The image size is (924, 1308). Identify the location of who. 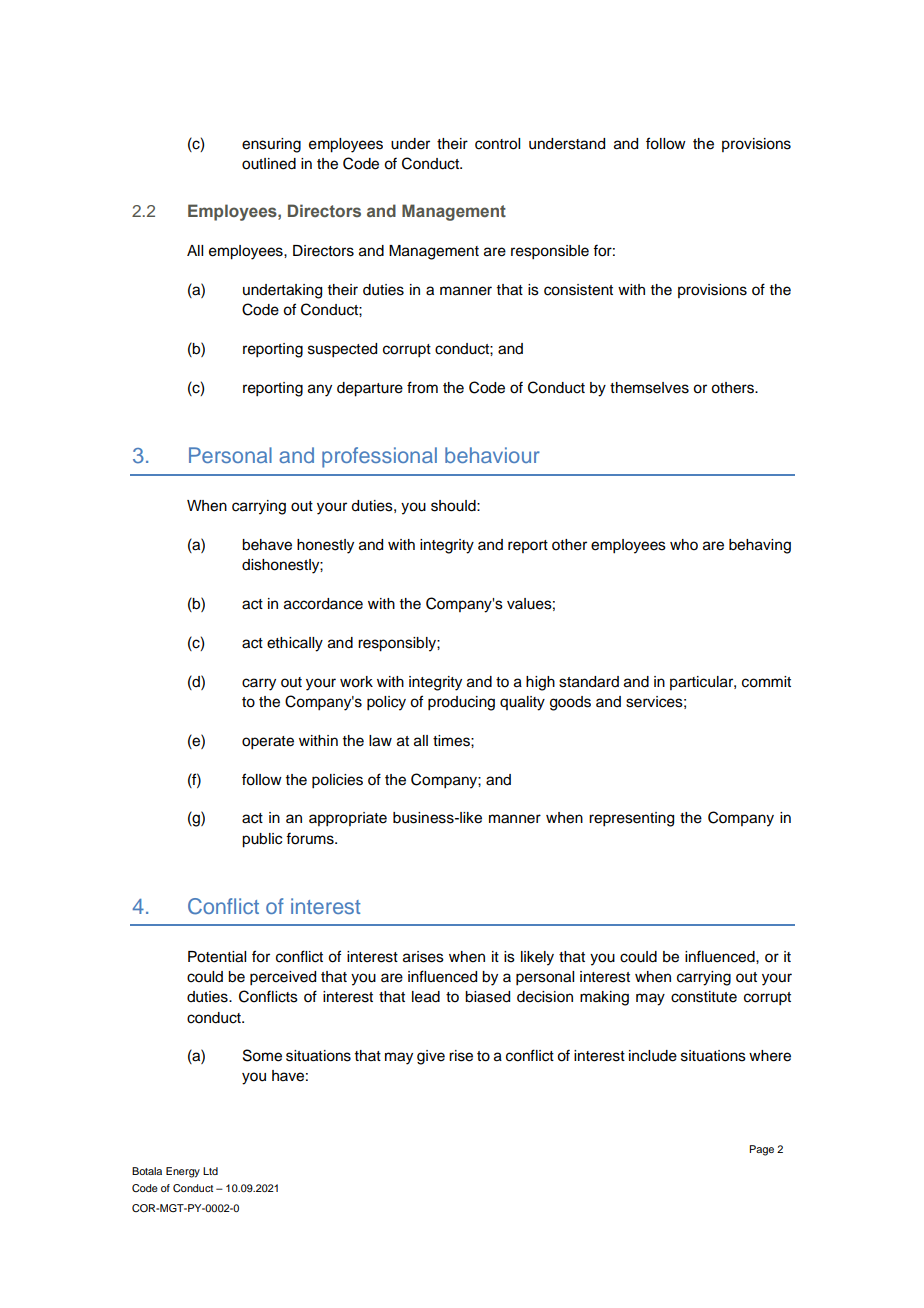
(684, 545).
